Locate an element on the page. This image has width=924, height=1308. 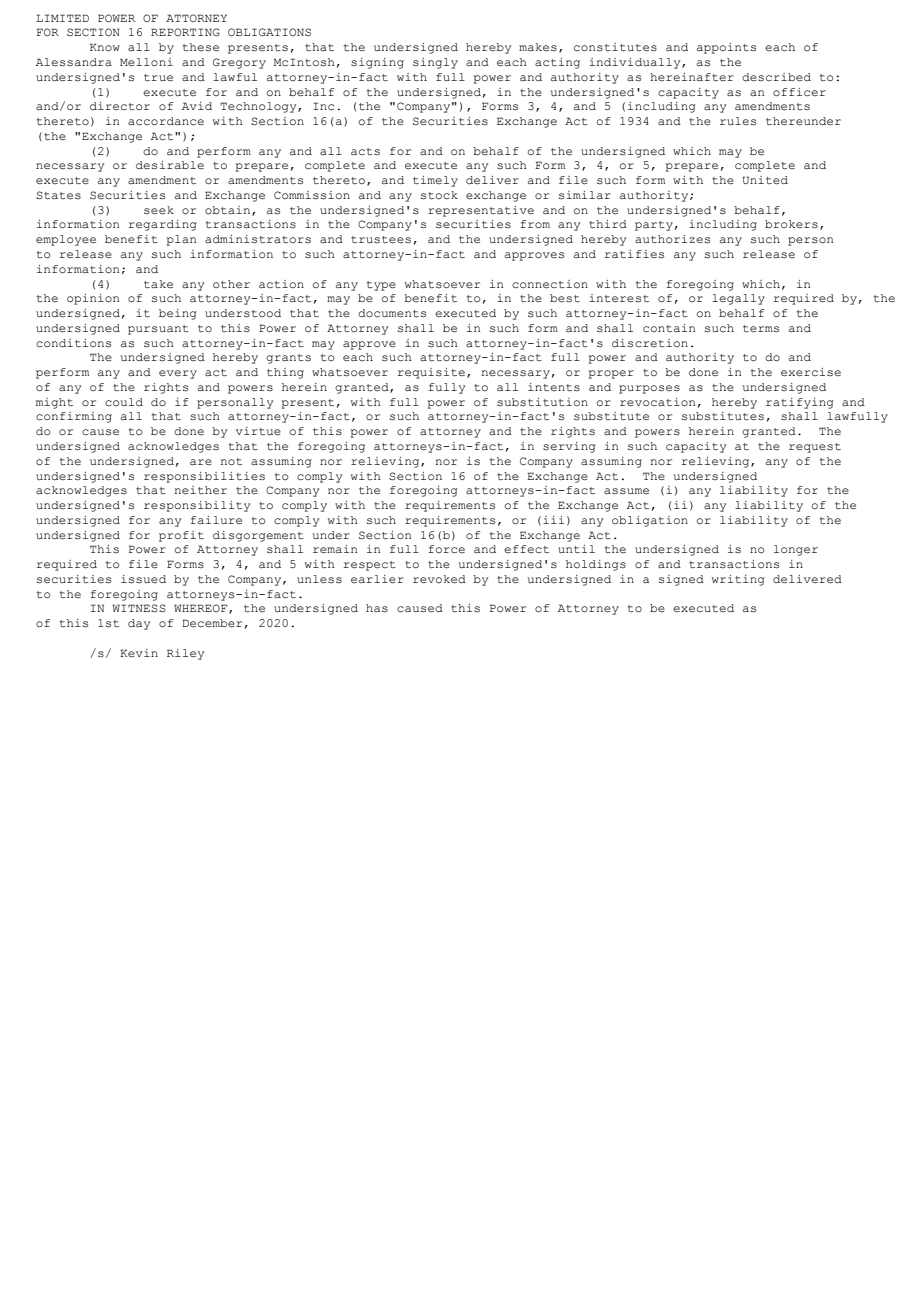
documents is located at coordinates (392, 313).
